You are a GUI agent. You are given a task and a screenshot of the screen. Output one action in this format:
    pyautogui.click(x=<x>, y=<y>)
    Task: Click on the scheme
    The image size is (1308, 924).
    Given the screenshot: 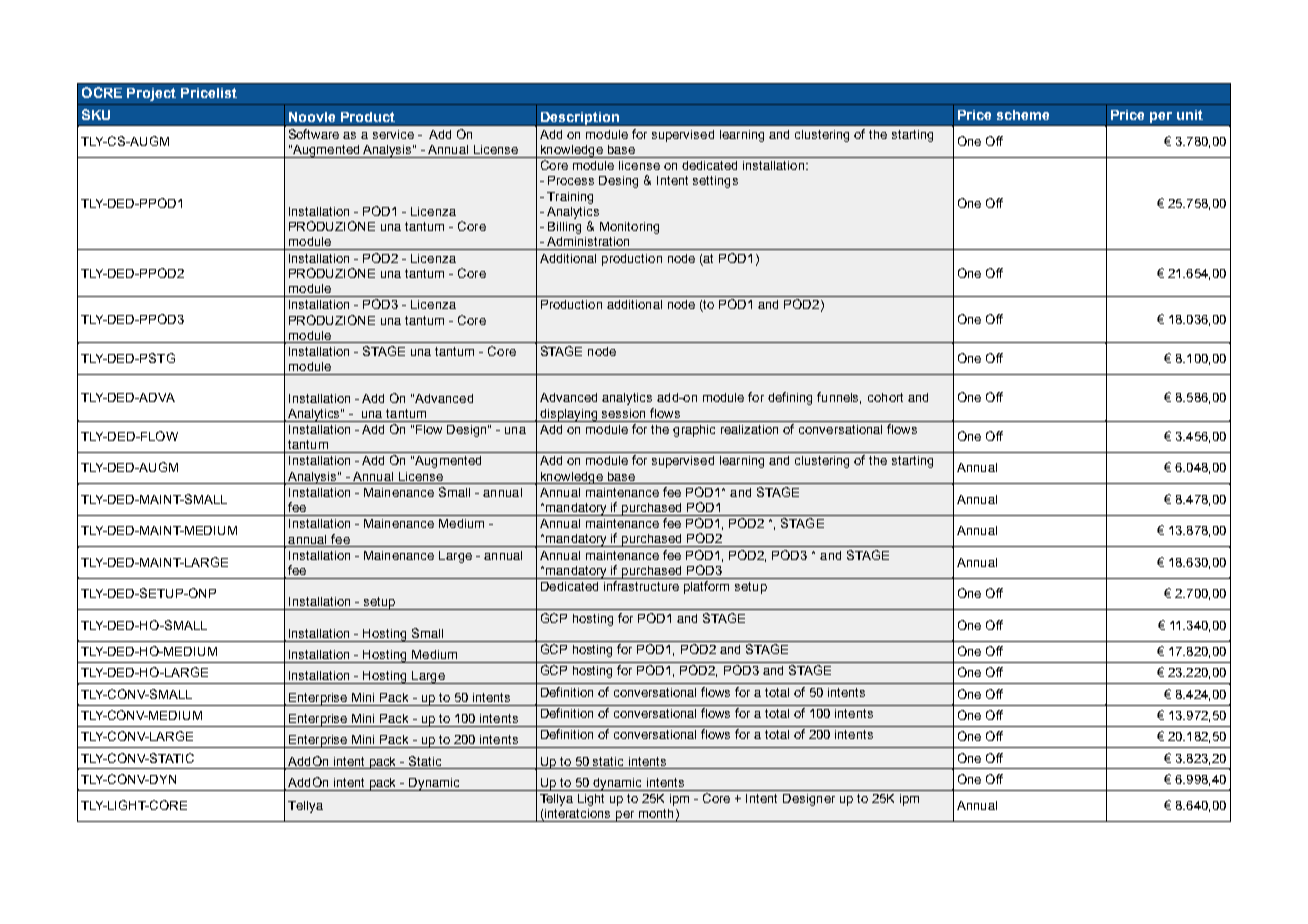 What is the action you would take?
    pyautogui.click(x=1023, y=115)
